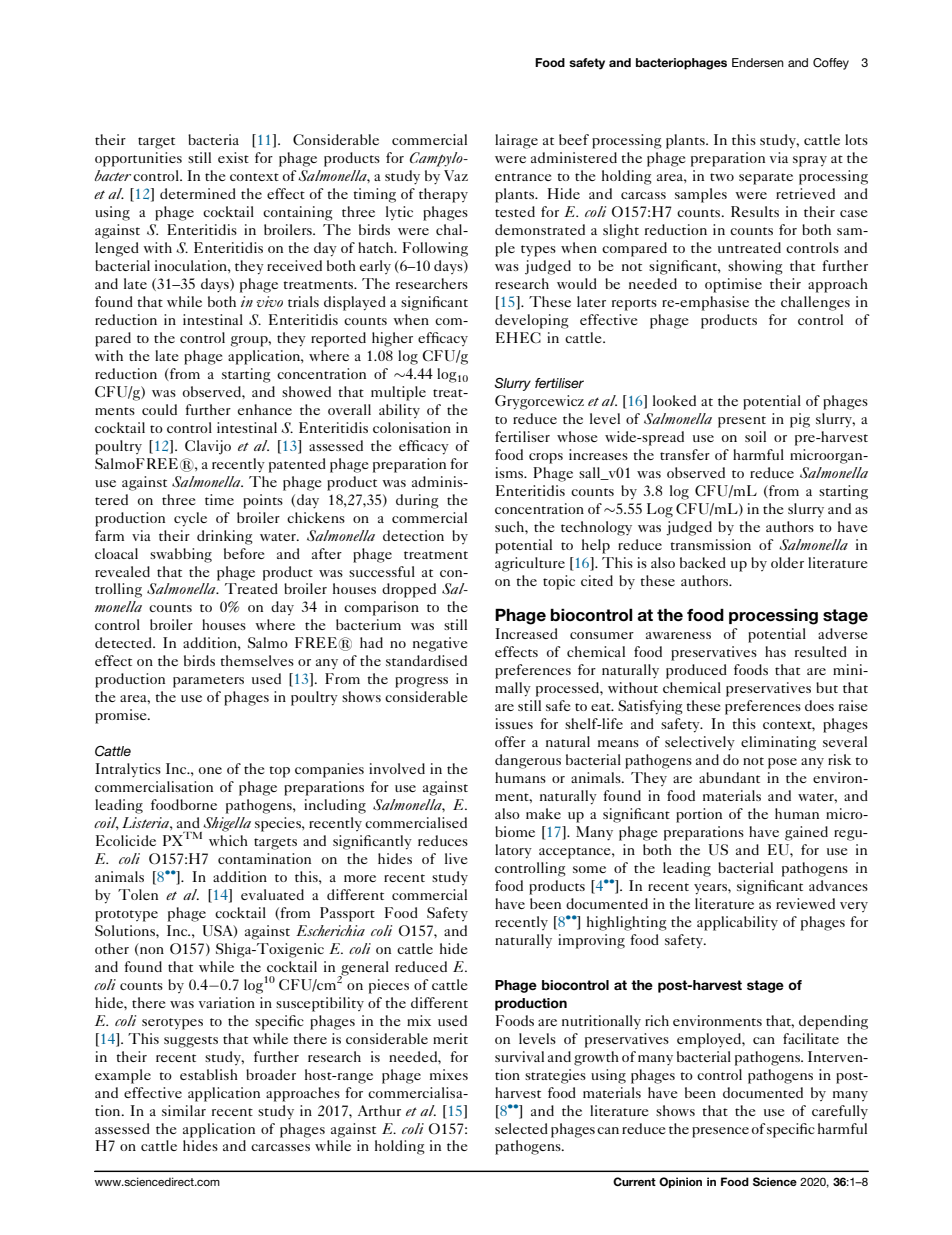 The image size is (952, 1235). What do you see at coordinates (233, 157) in the page?
I see `exist` at bounding box center [233, 157].
